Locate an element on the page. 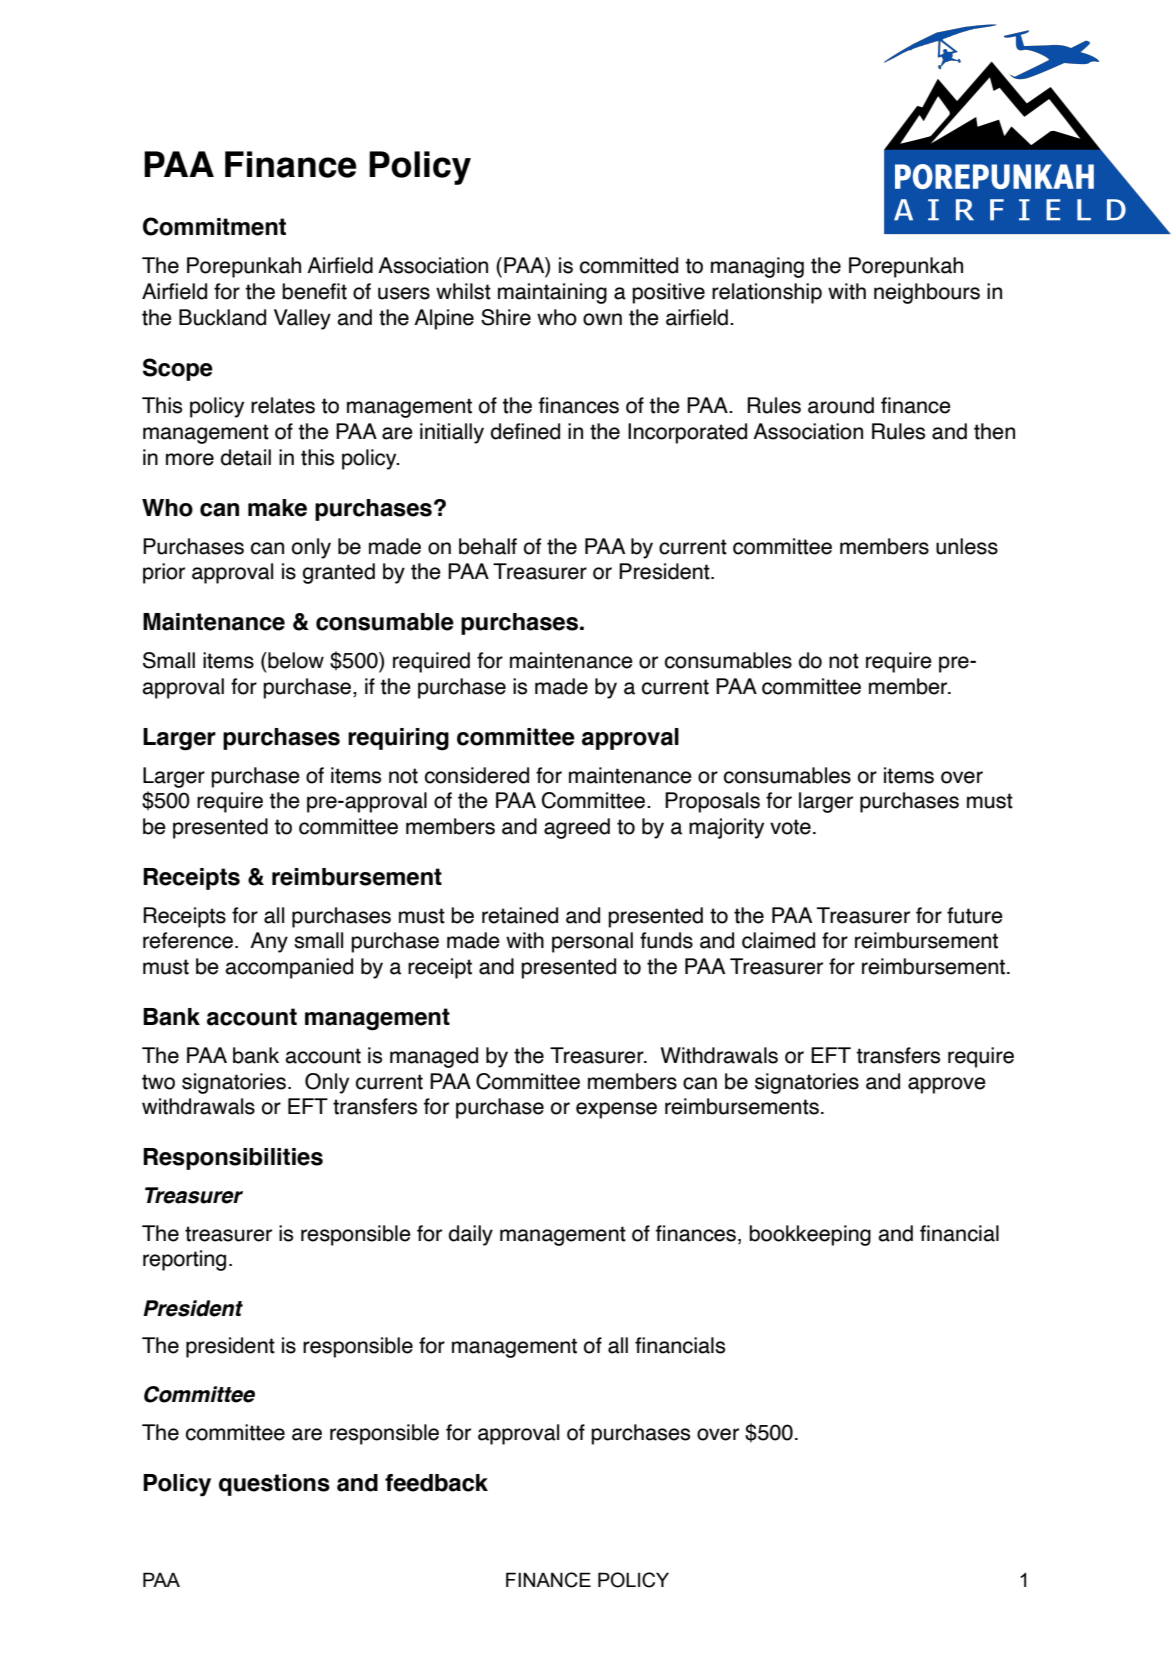  neighbours is located at coordinates (927, 293).
